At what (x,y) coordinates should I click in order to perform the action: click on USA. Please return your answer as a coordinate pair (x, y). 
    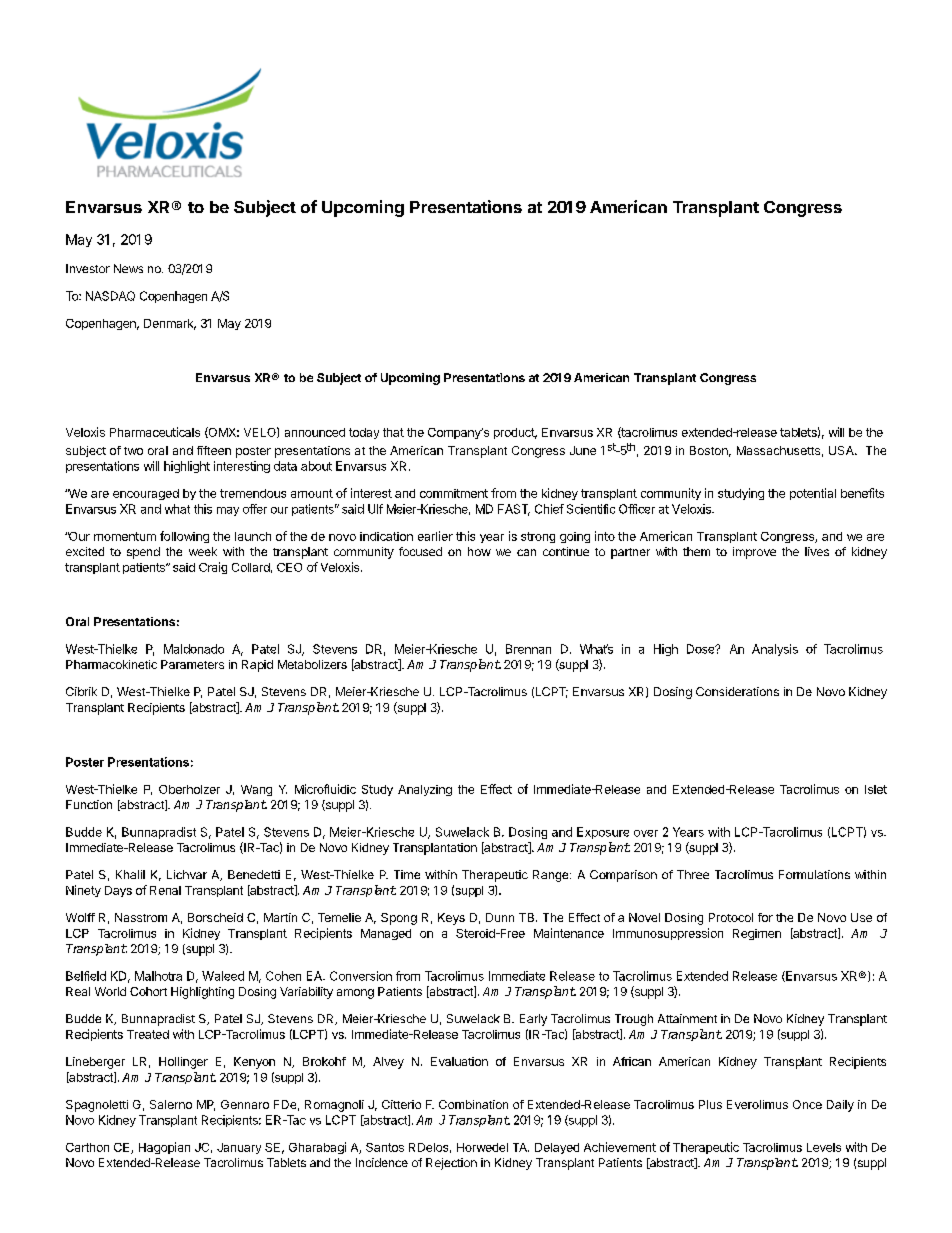
    Looking at the image, I should click on (842, 450).
